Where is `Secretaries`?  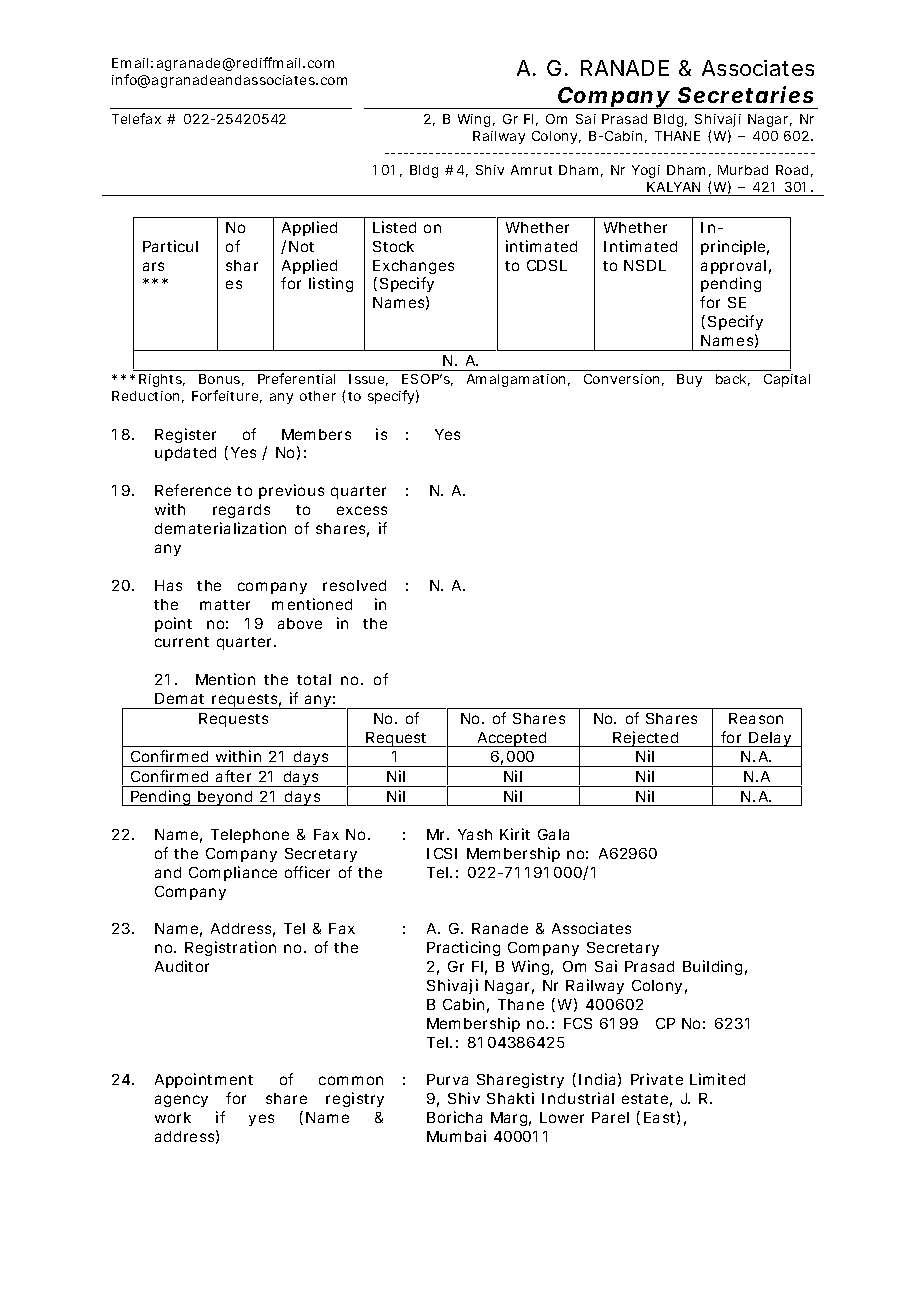
Secretaries is located at coordinates (745, 94).
